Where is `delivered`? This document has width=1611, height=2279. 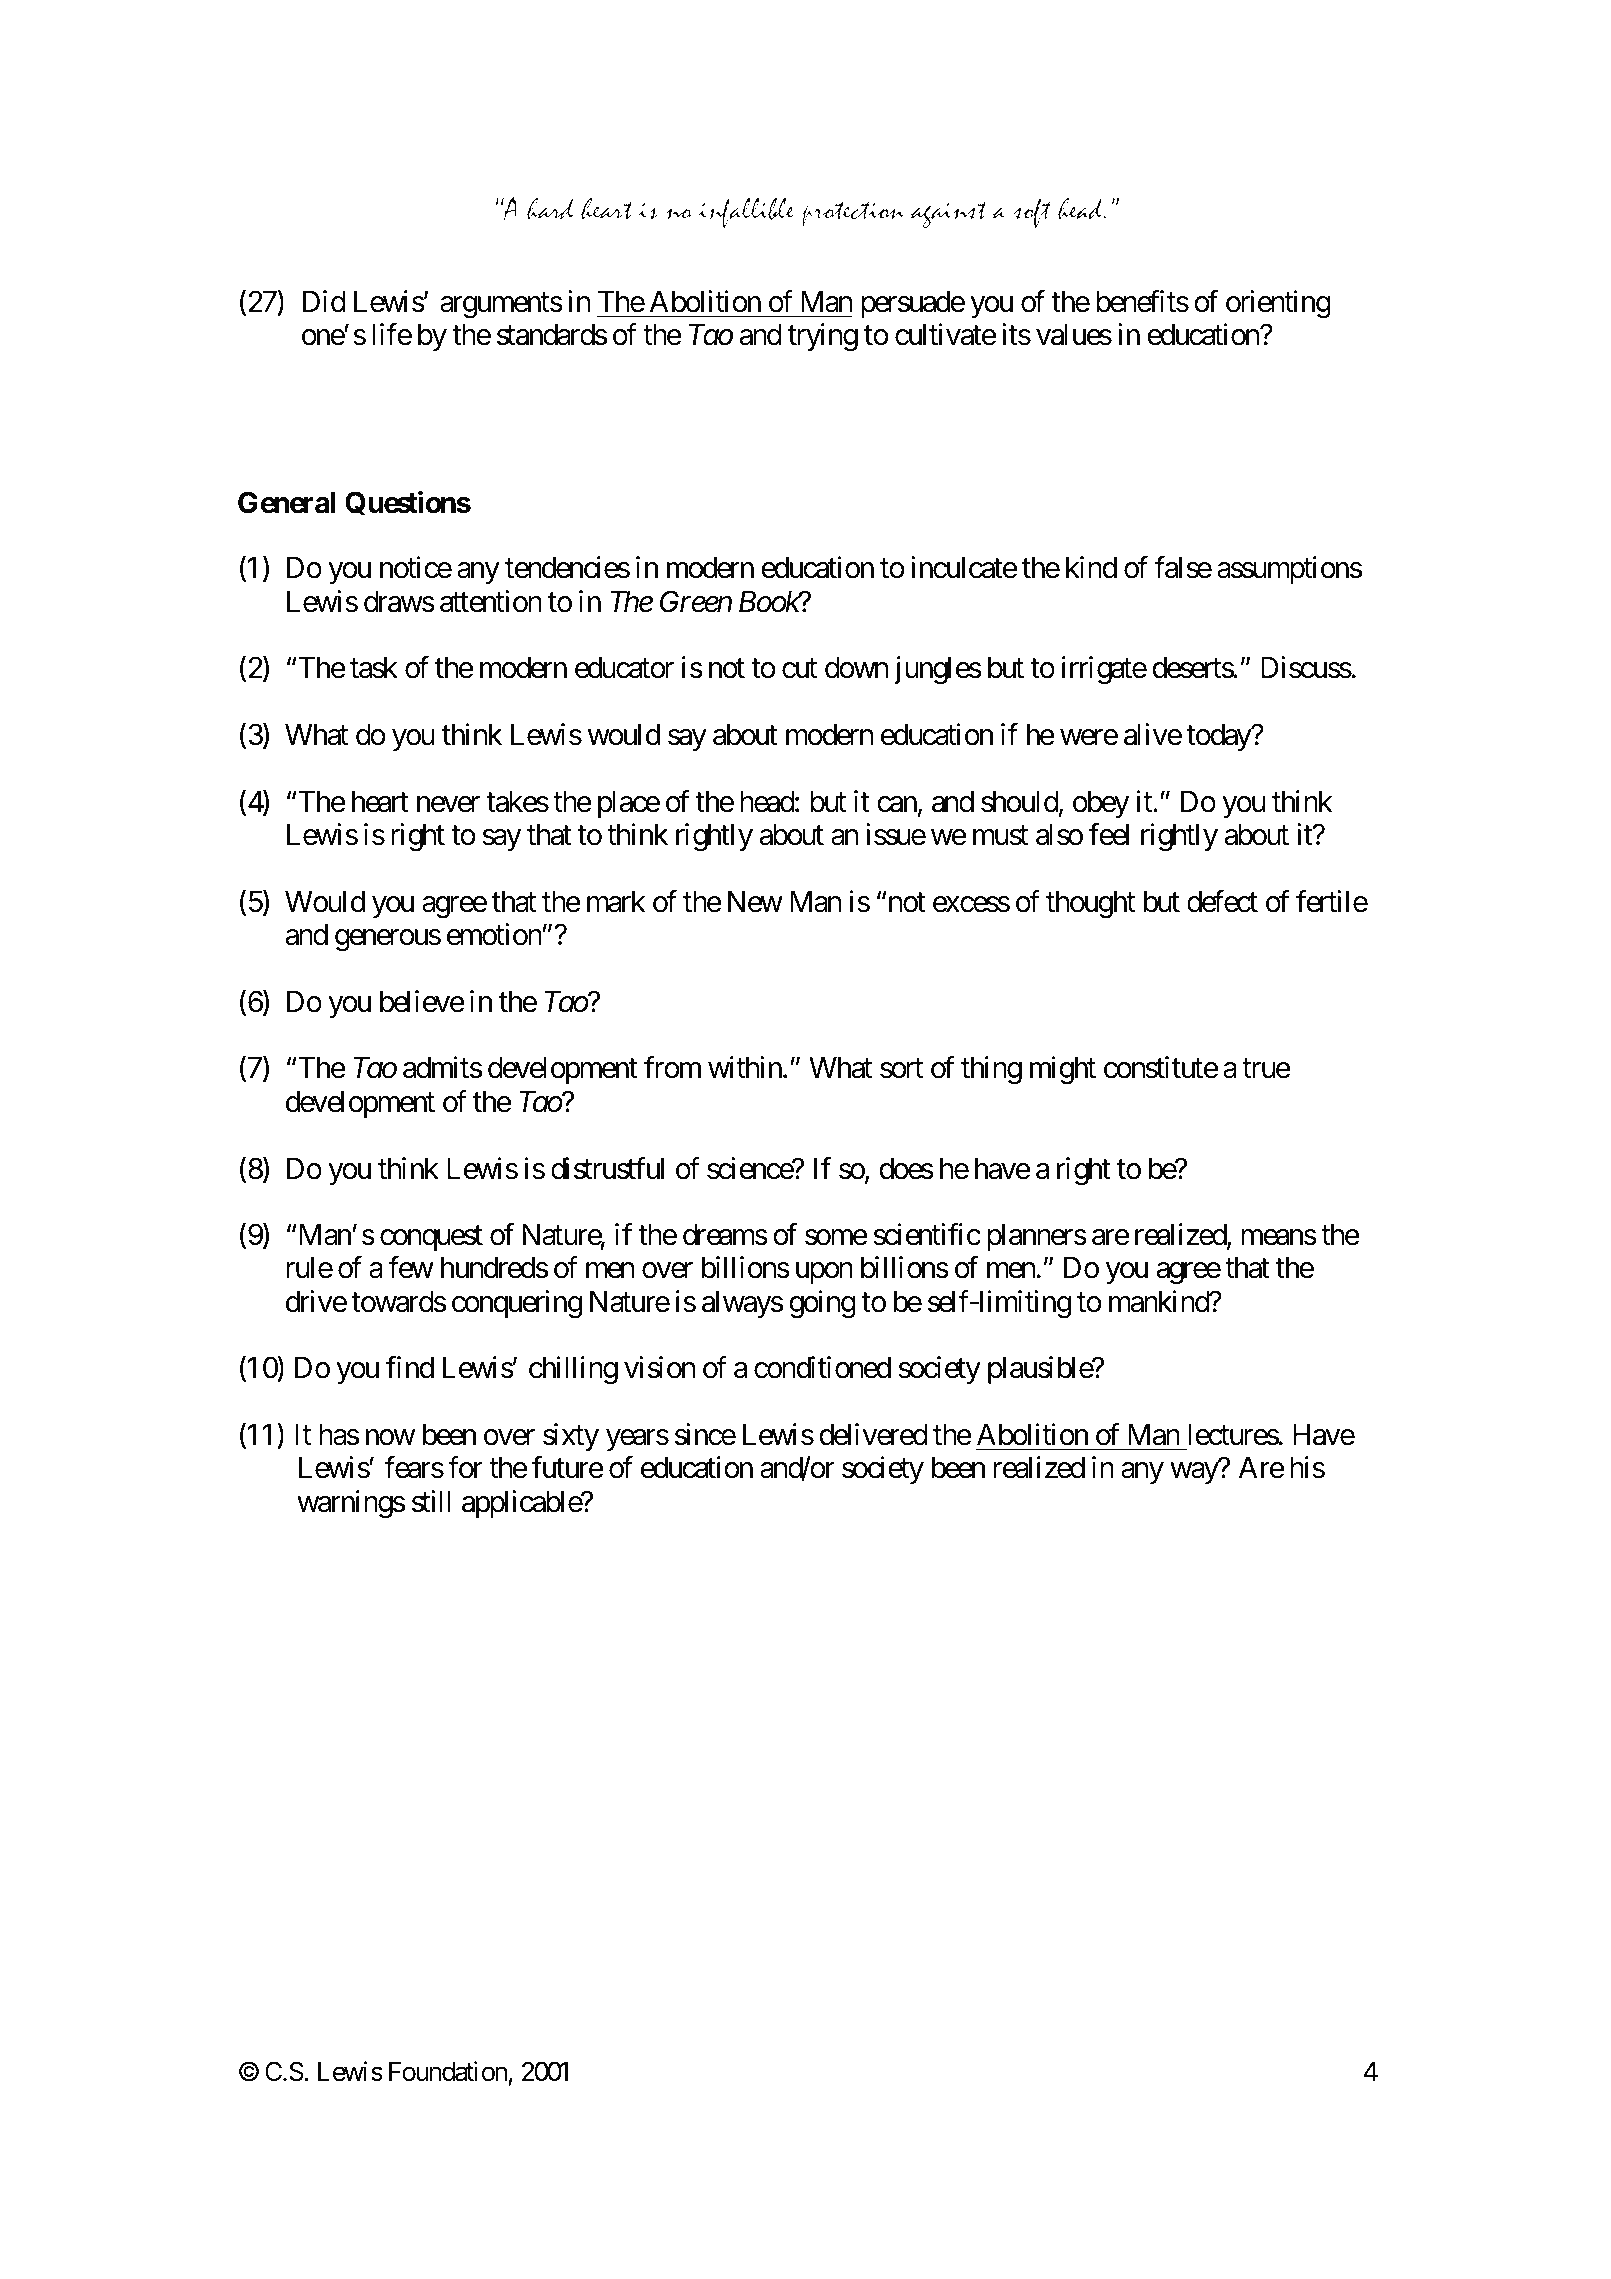 delivered is located at coordinates (873, 1434).
